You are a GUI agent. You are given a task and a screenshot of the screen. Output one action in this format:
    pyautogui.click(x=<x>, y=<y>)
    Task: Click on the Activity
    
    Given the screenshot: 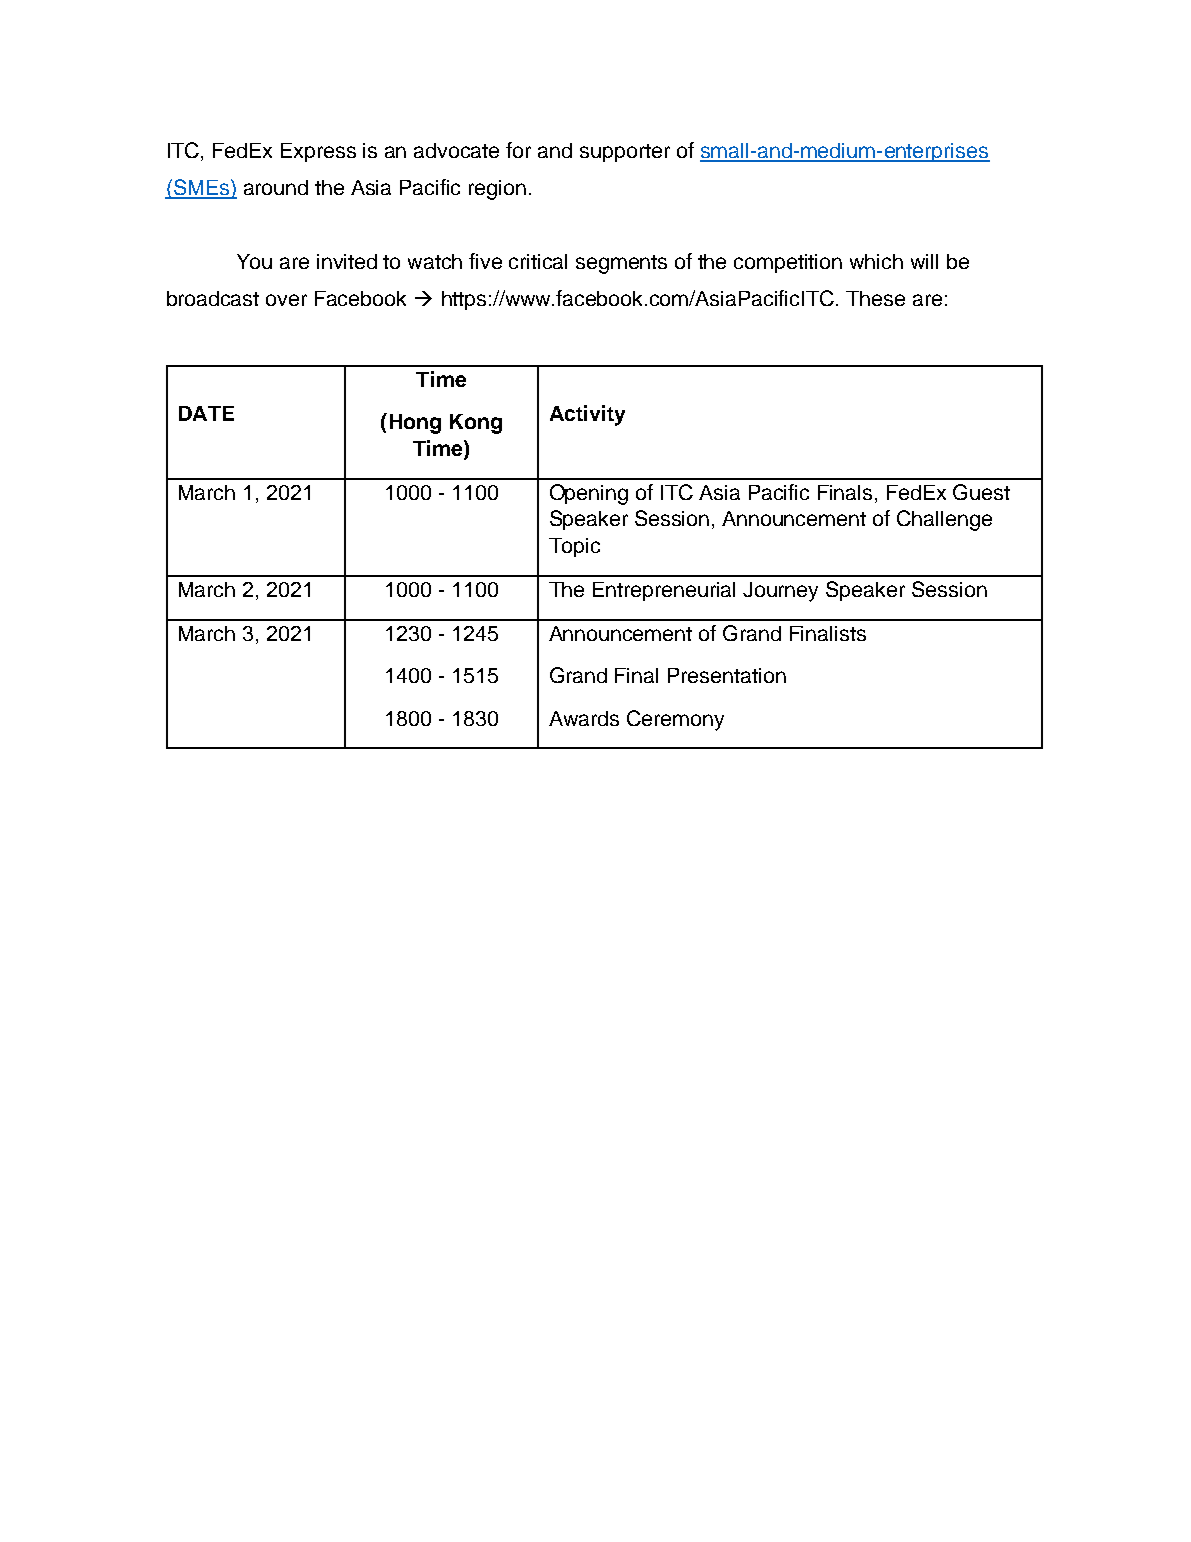 What is the action you would take?
    pyautogui.click(x=587, y=415)
